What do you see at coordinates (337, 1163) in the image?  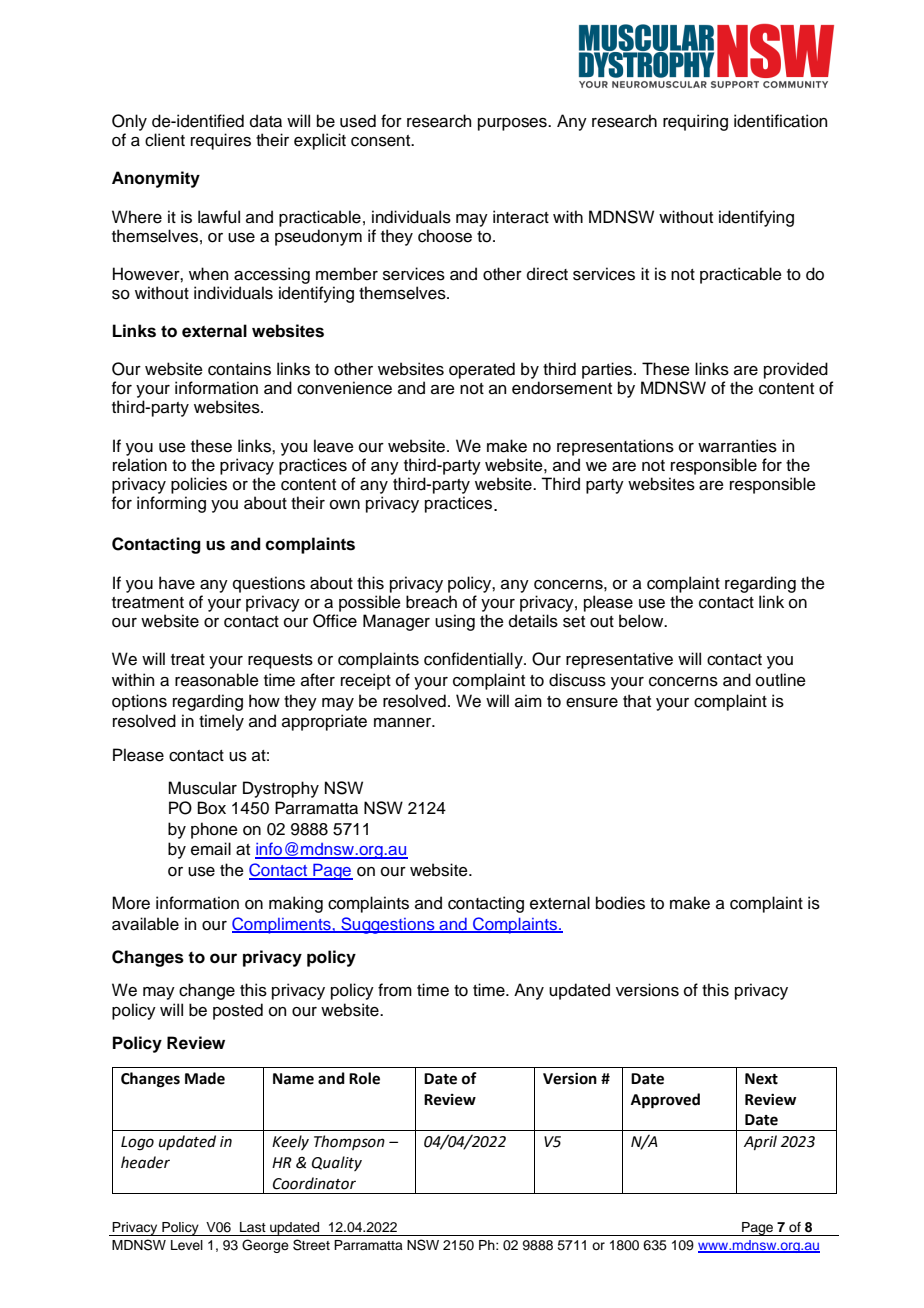 I see `Quality` at bounding box center [337, 1163].
